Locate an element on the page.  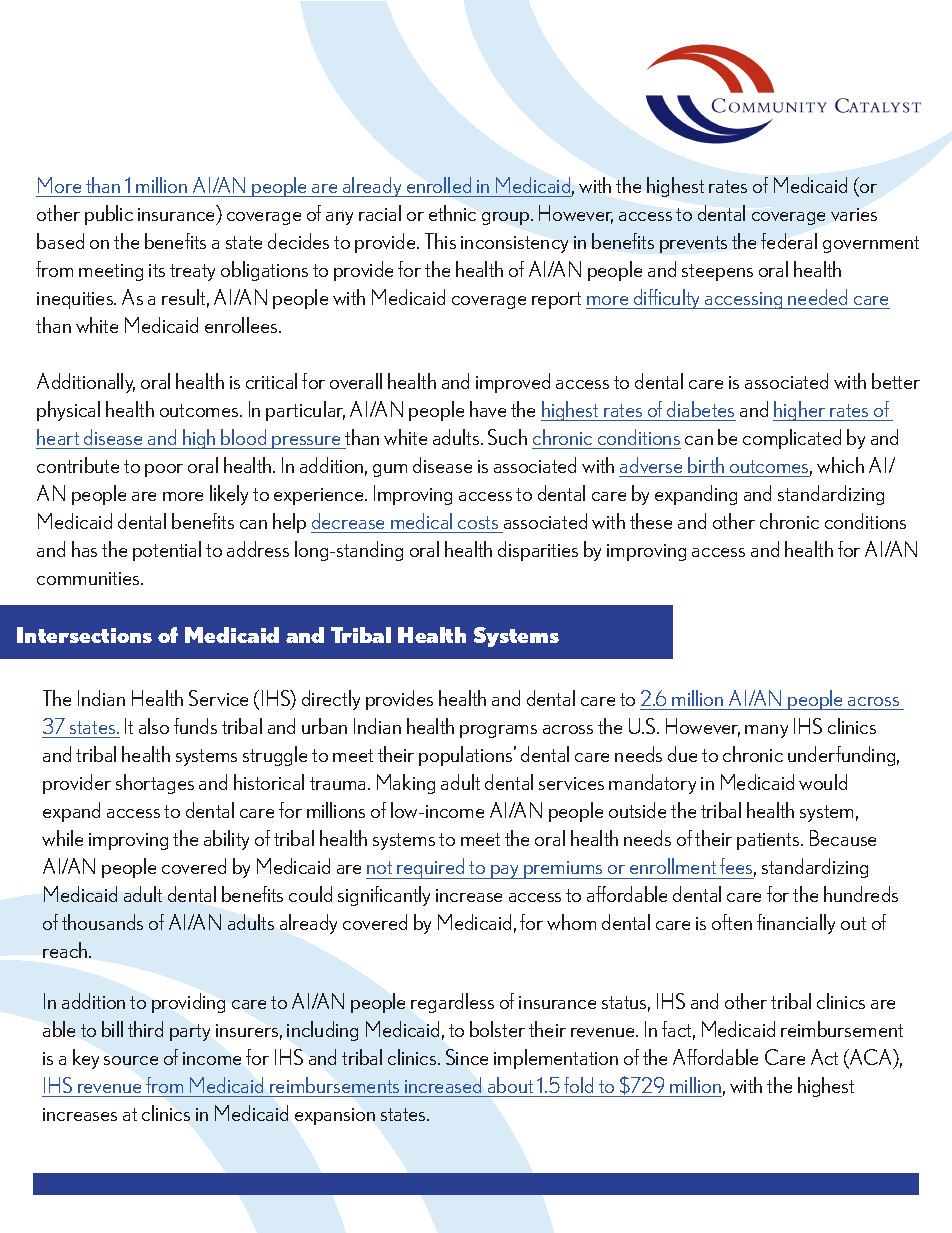
would is located at coordinates (823, 782).
